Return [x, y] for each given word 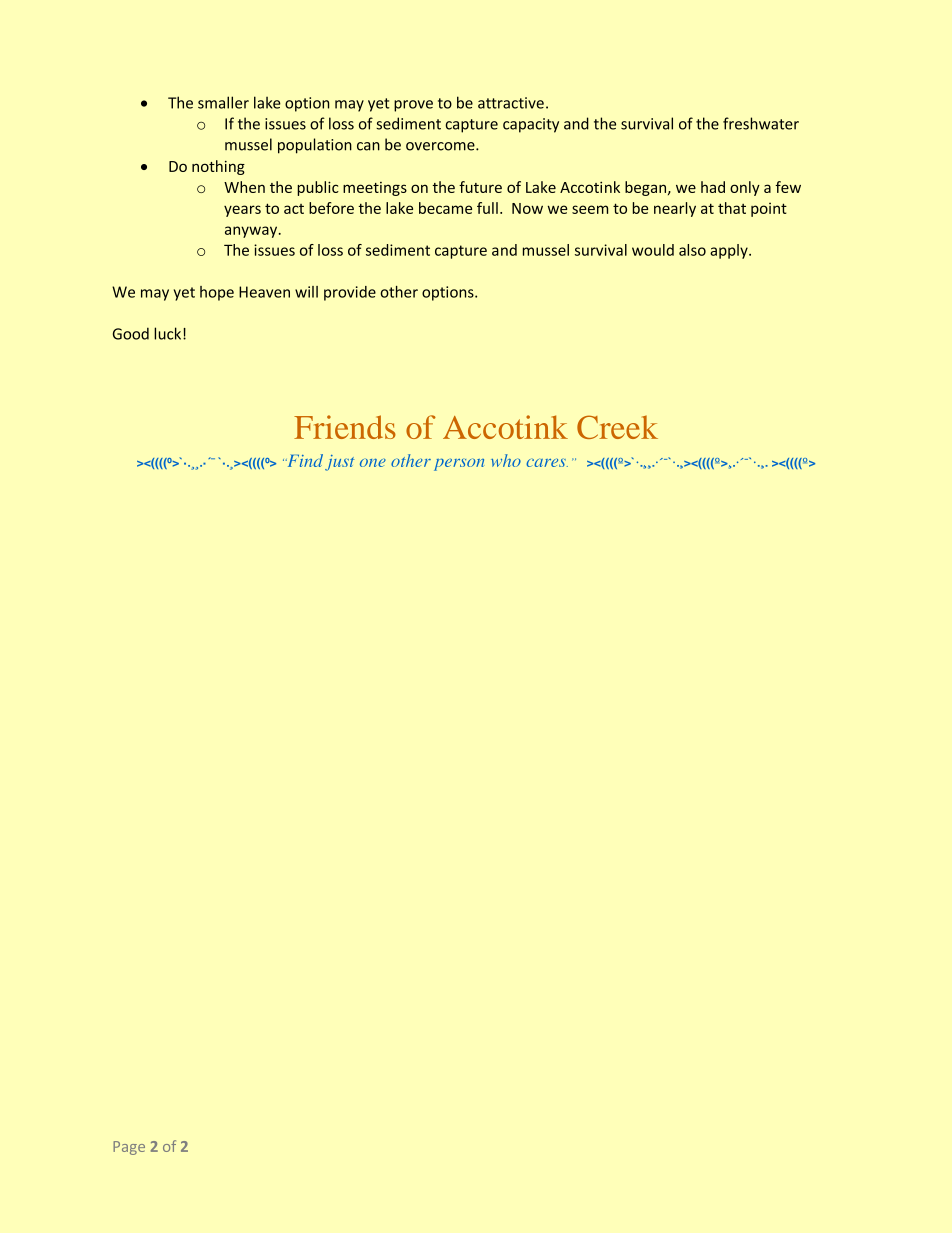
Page [129, 1148]
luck [169, 333]
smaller [223, 102]
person [459, 464]
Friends [345, 427]
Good [131, 333]
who [506, 460]
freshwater [761, 123]
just [339, 463]
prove [413, 106]
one [373, 462]
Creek [617, 427]
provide [350, 293]
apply [730, 251]
